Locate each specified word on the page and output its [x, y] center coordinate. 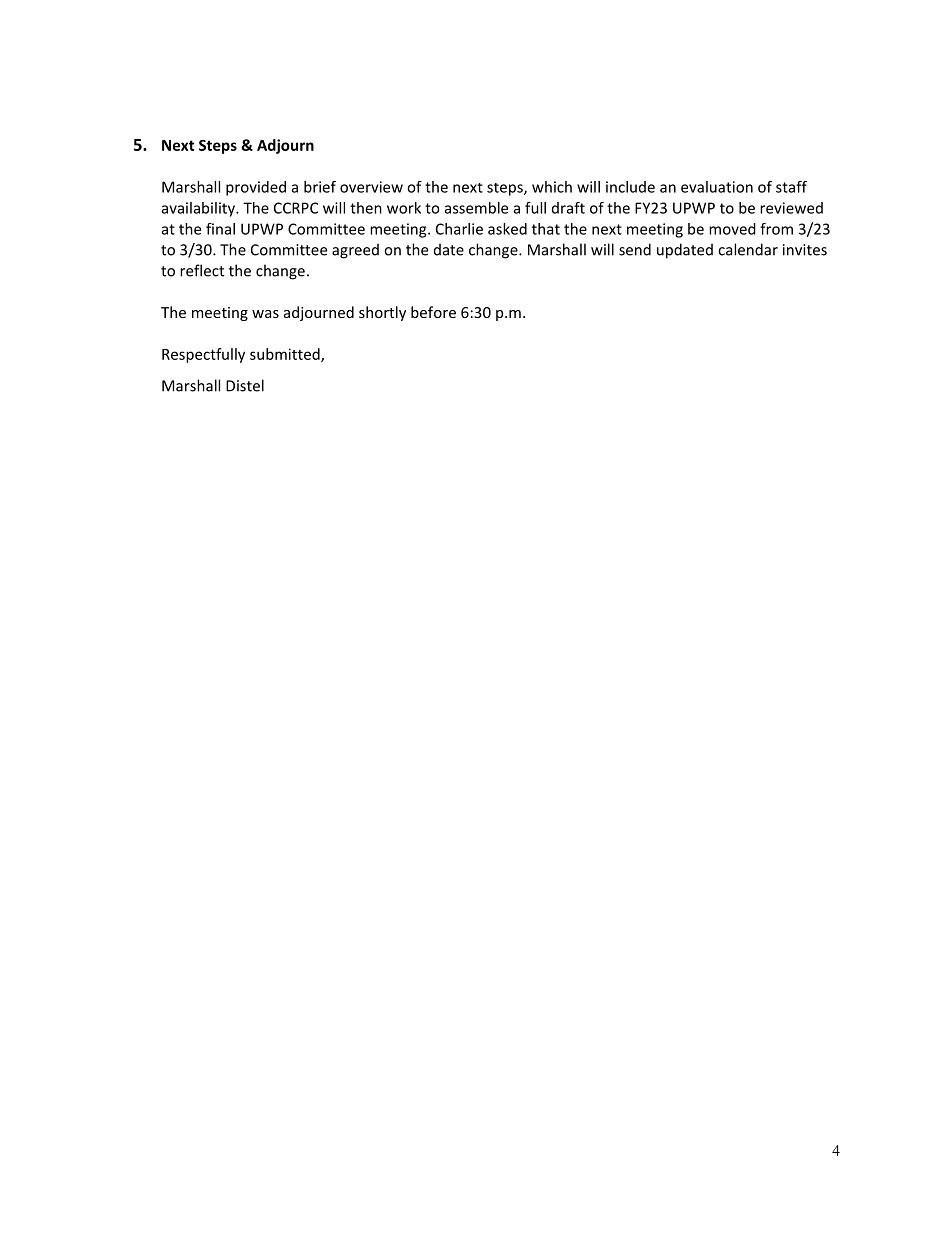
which [552, 187]
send [635, 249]
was [265, 314]
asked [507, 229]
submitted [286, 355]
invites [805, 250]
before [433, 312]
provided [256, 188]
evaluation [717, 187]
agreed [355, 251]
